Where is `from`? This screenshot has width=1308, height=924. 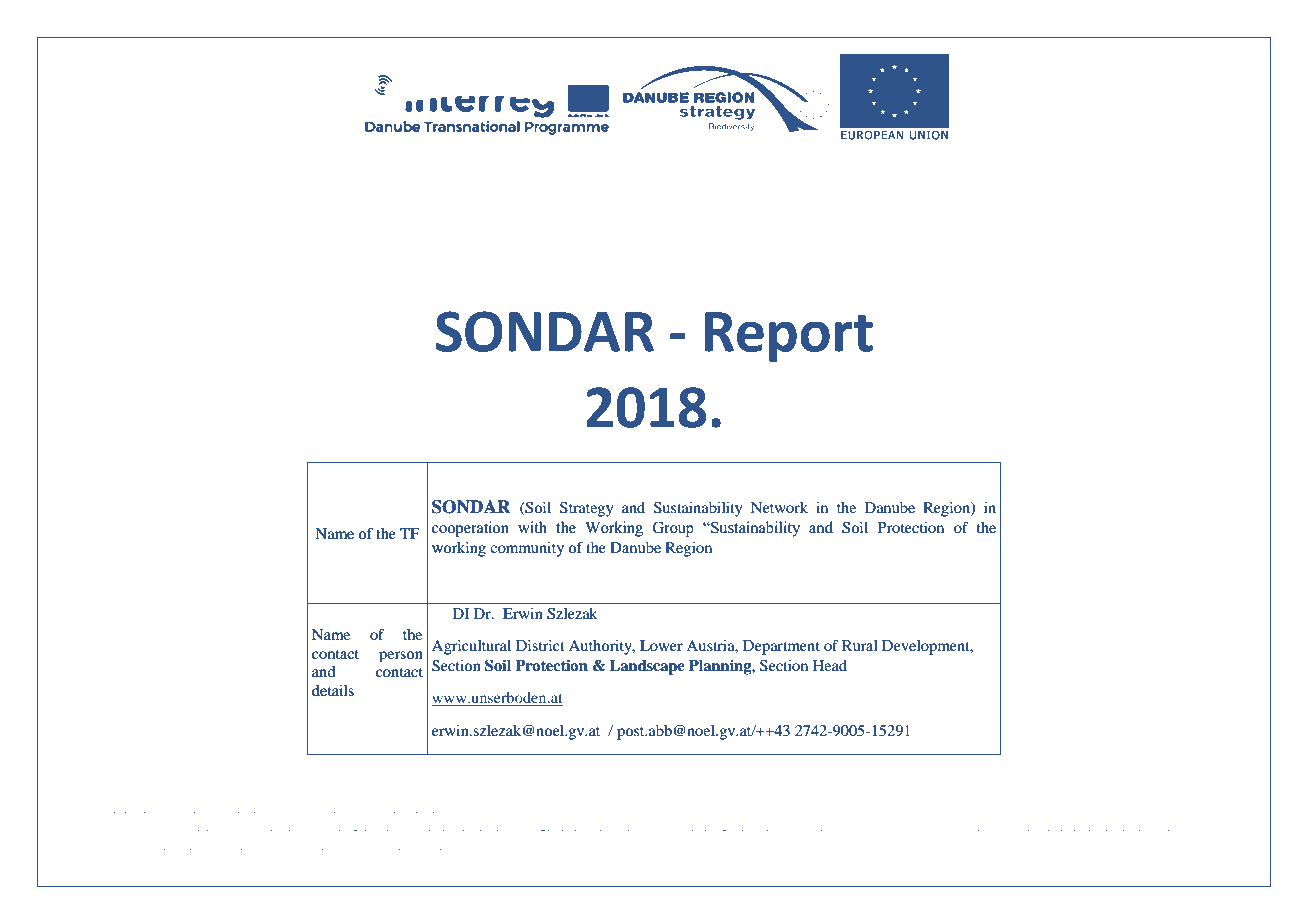
from is located at coordinates (614, 825).
